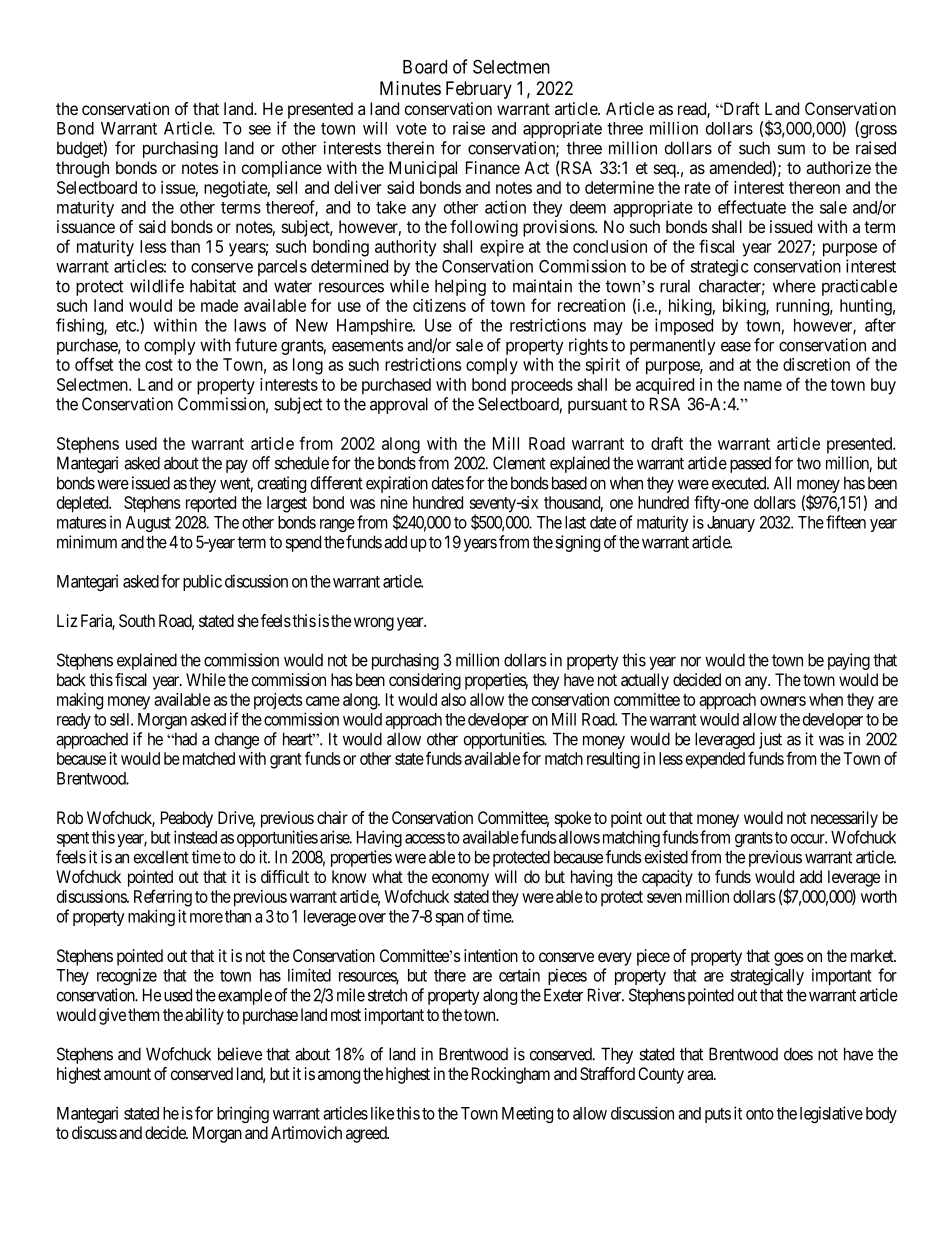 The height and width of the image is (1233, 952). What do you see at coordinates (479, 90) in the image?
I see `February` at bounding box center [479, 90].
